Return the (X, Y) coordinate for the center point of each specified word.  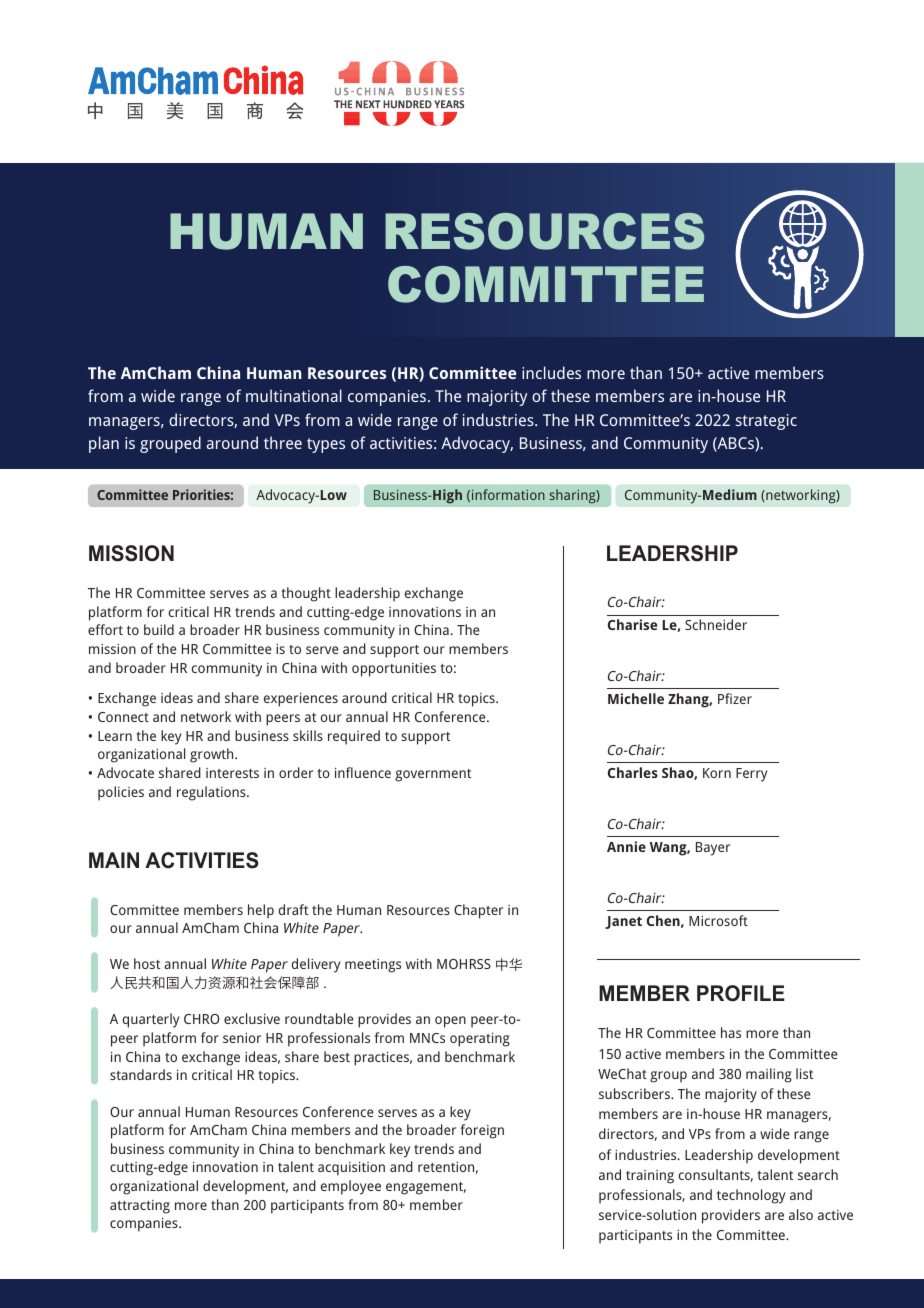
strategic (766, 422)
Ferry (751, 775)
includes (551, 372)
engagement (426, 1188)
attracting (140, 1207)
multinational (294, 395)
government (433, 775)
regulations (212, 793)
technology (751, 1196)
